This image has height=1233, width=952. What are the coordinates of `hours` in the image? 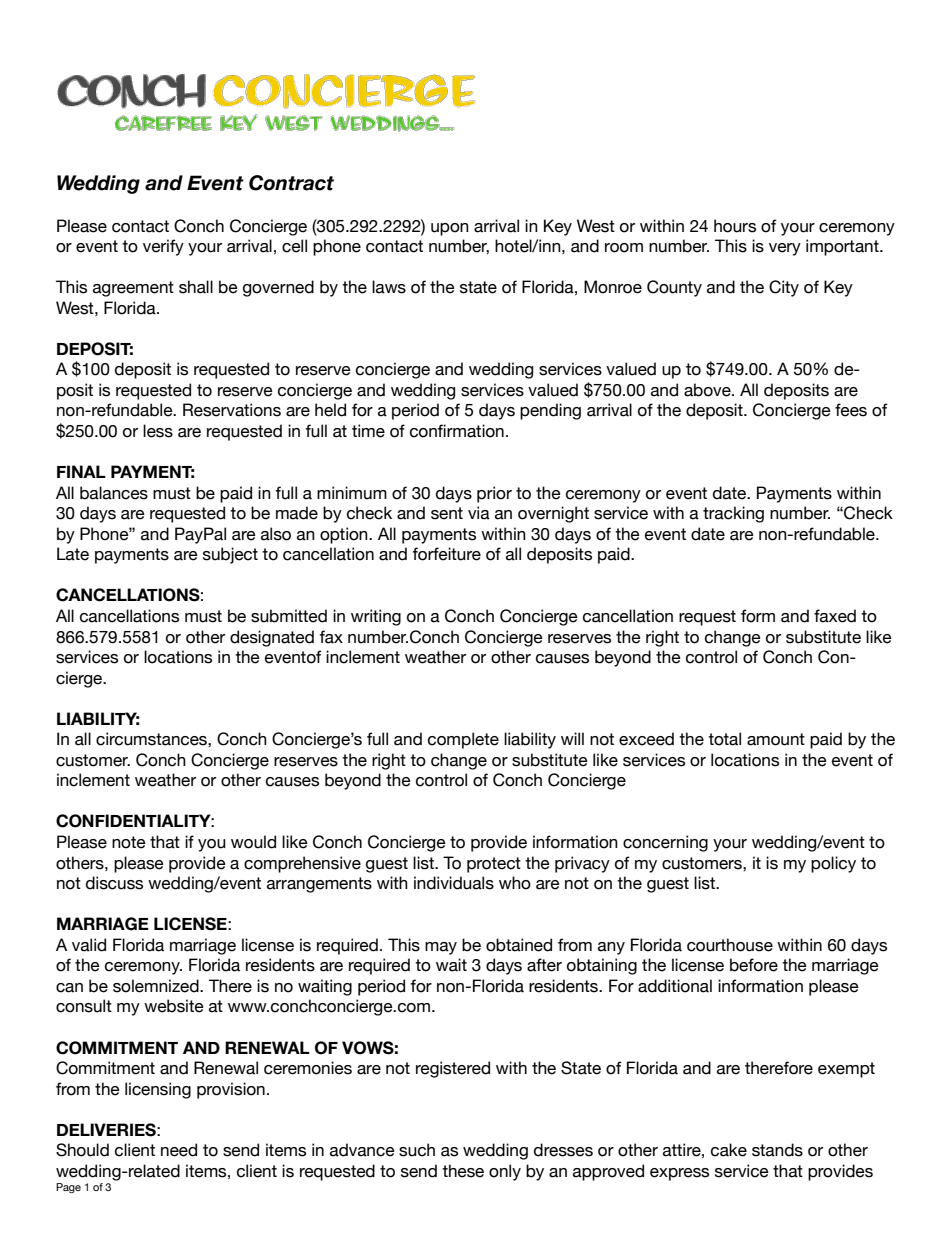 It's located at (735, 226).
